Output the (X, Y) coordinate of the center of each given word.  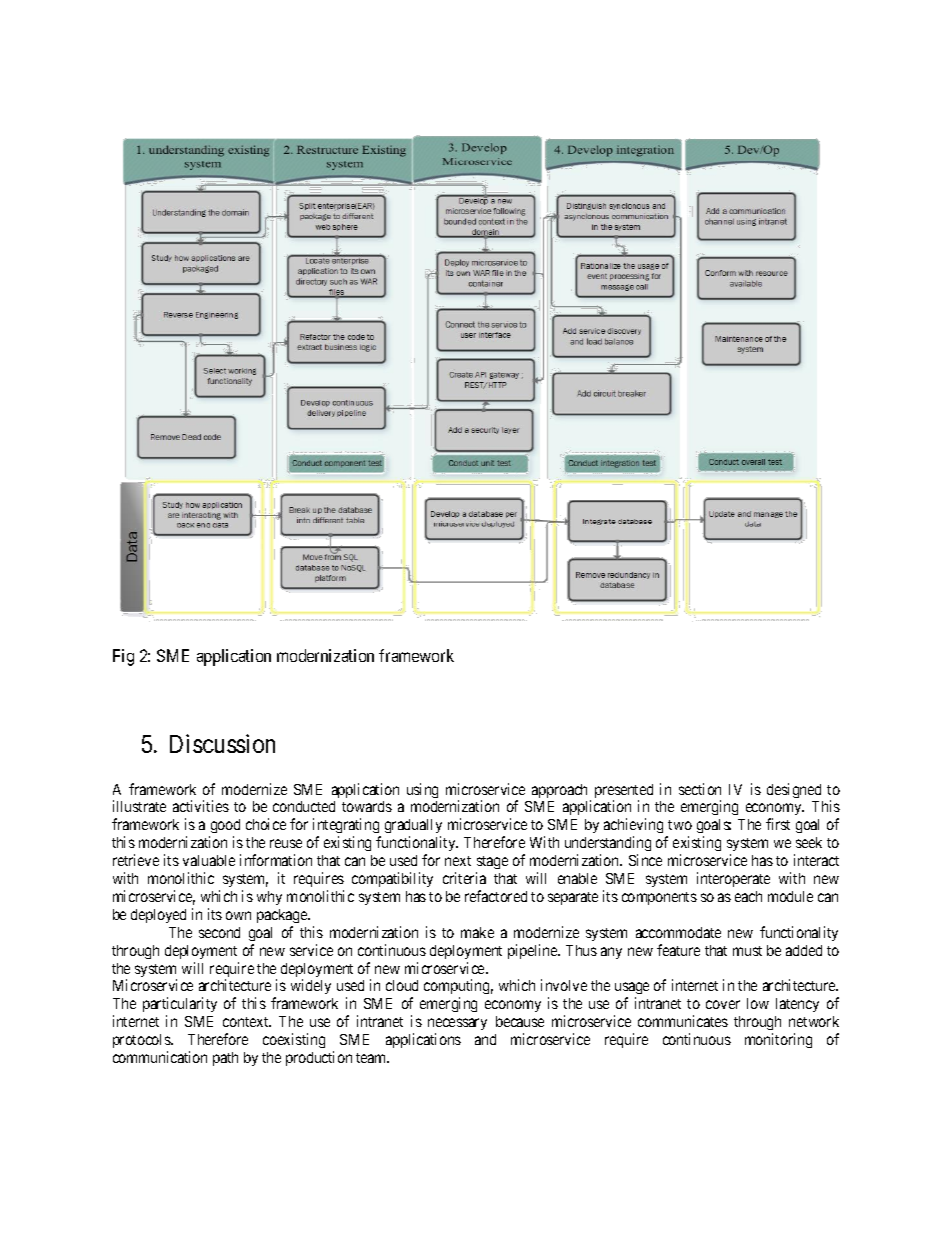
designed (794, 790)
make (477, 932)
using (422, 790)
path (225, 1059)
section (700, 789)
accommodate (678, 932)
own (238, 915)
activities (201, 806)
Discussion (222, 743)
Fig (123, 657)
